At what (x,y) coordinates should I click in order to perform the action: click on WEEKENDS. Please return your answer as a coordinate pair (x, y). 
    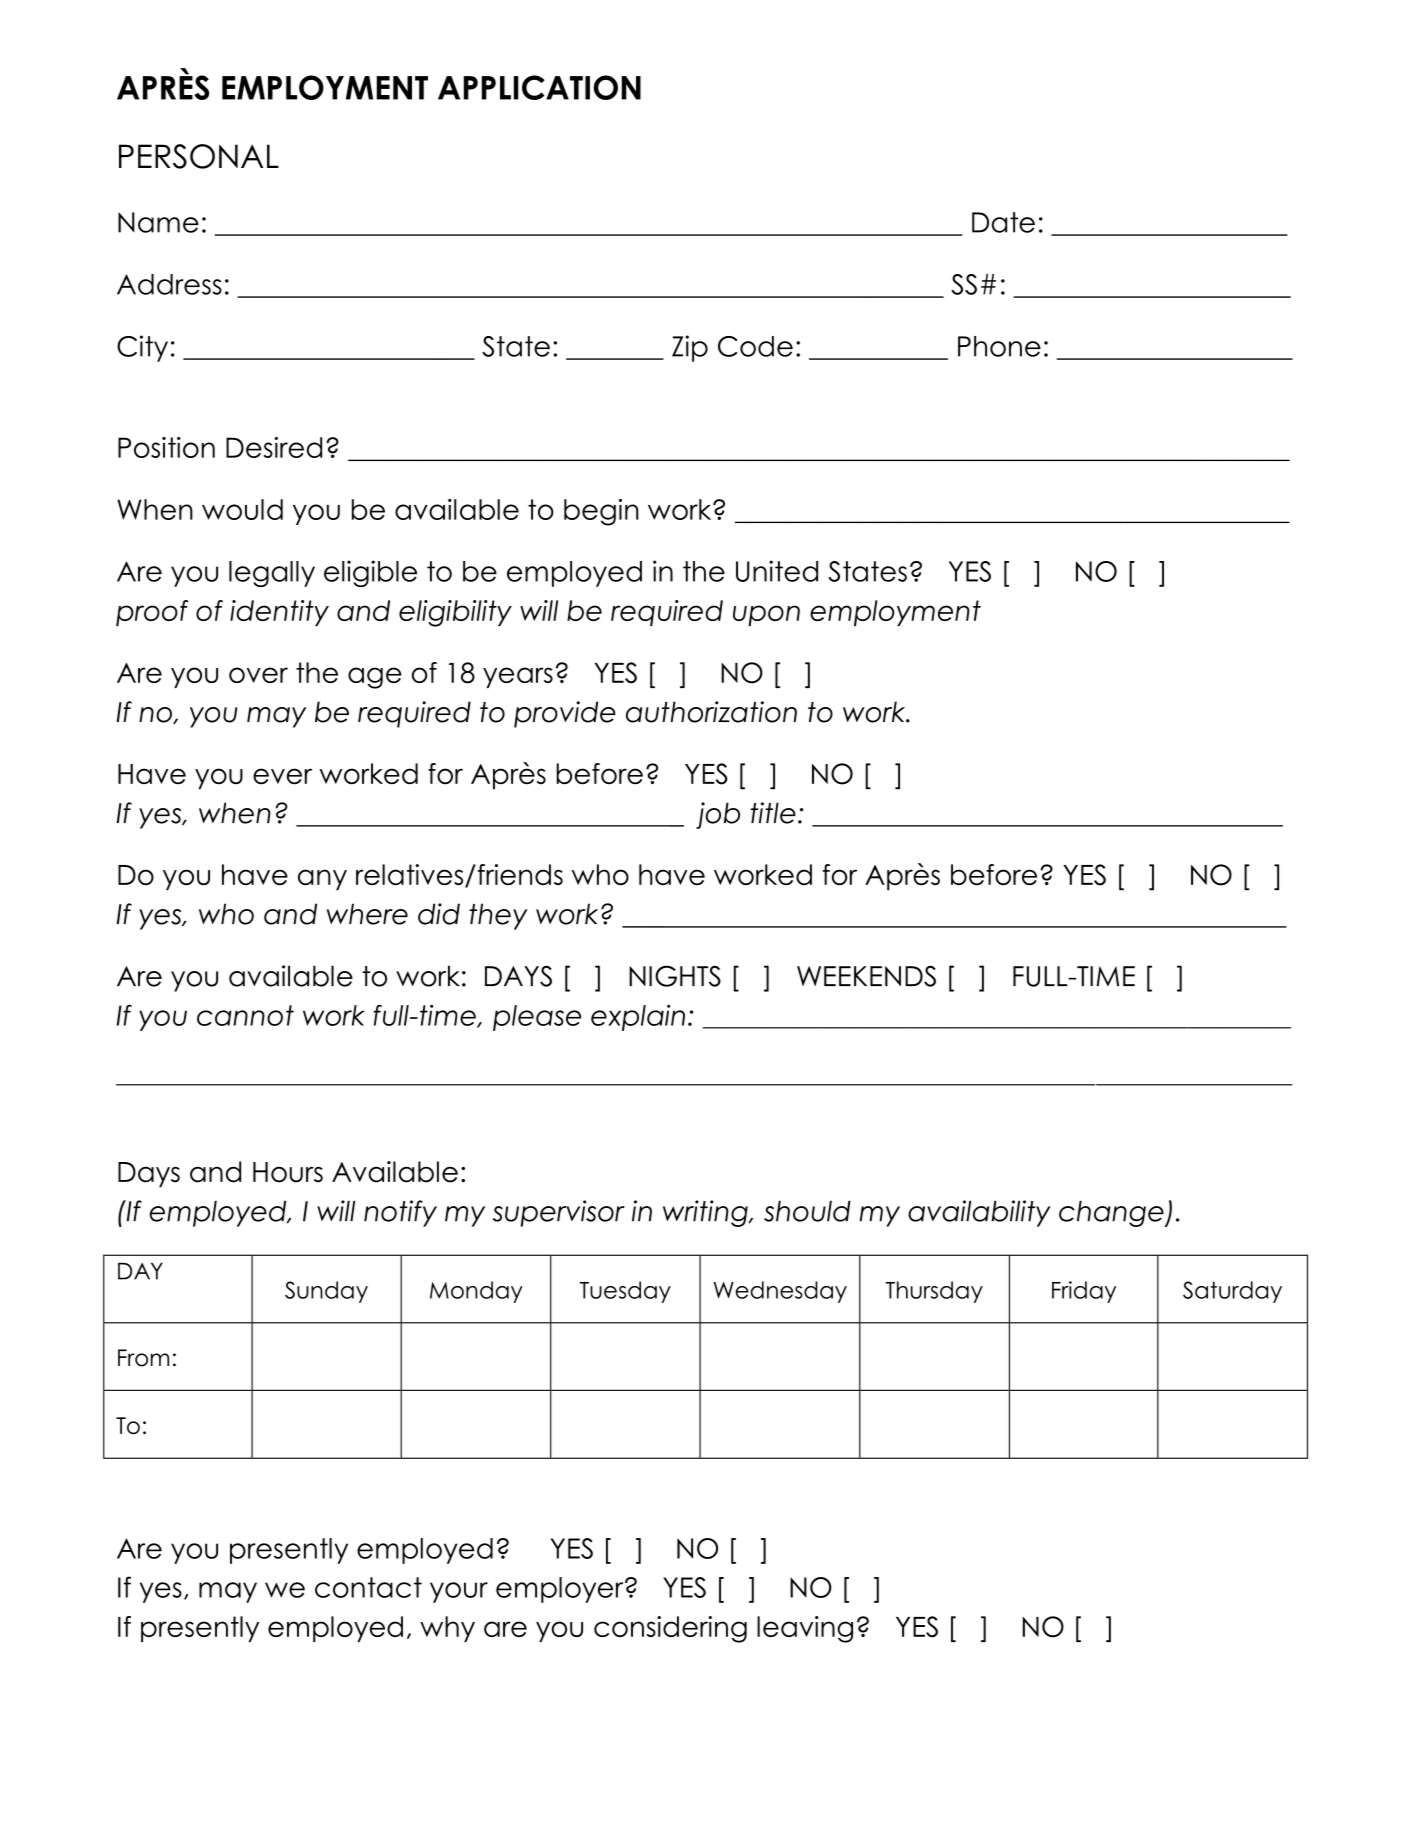
    Looking at the image, I should click on (866, 976).
